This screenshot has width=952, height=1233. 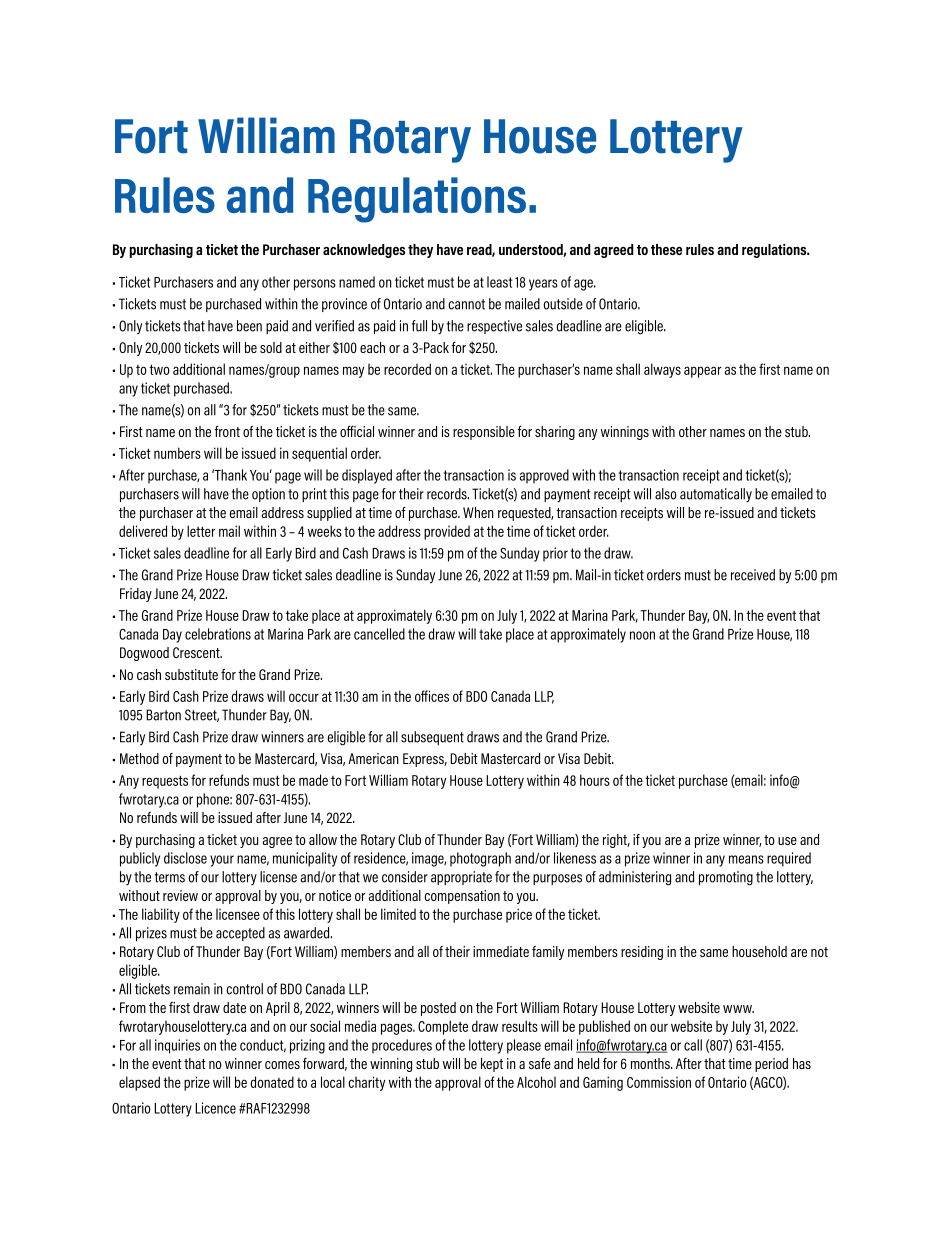 I want to click on Licence, so click(x=215, y=1108).
